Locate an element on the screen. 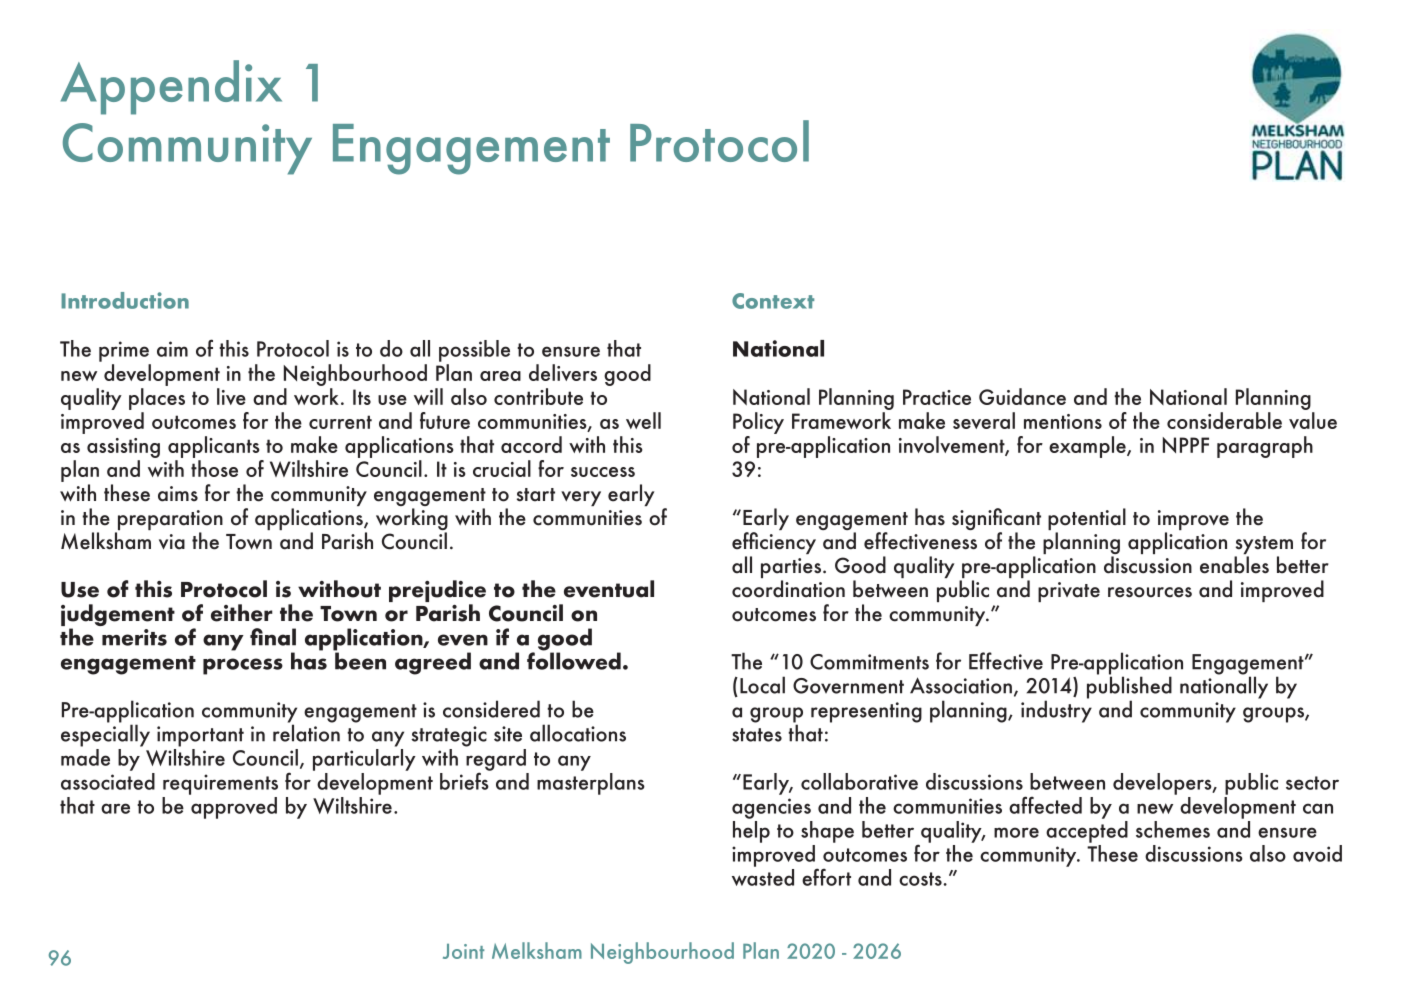  Local is located at coordinates (762, 685).
